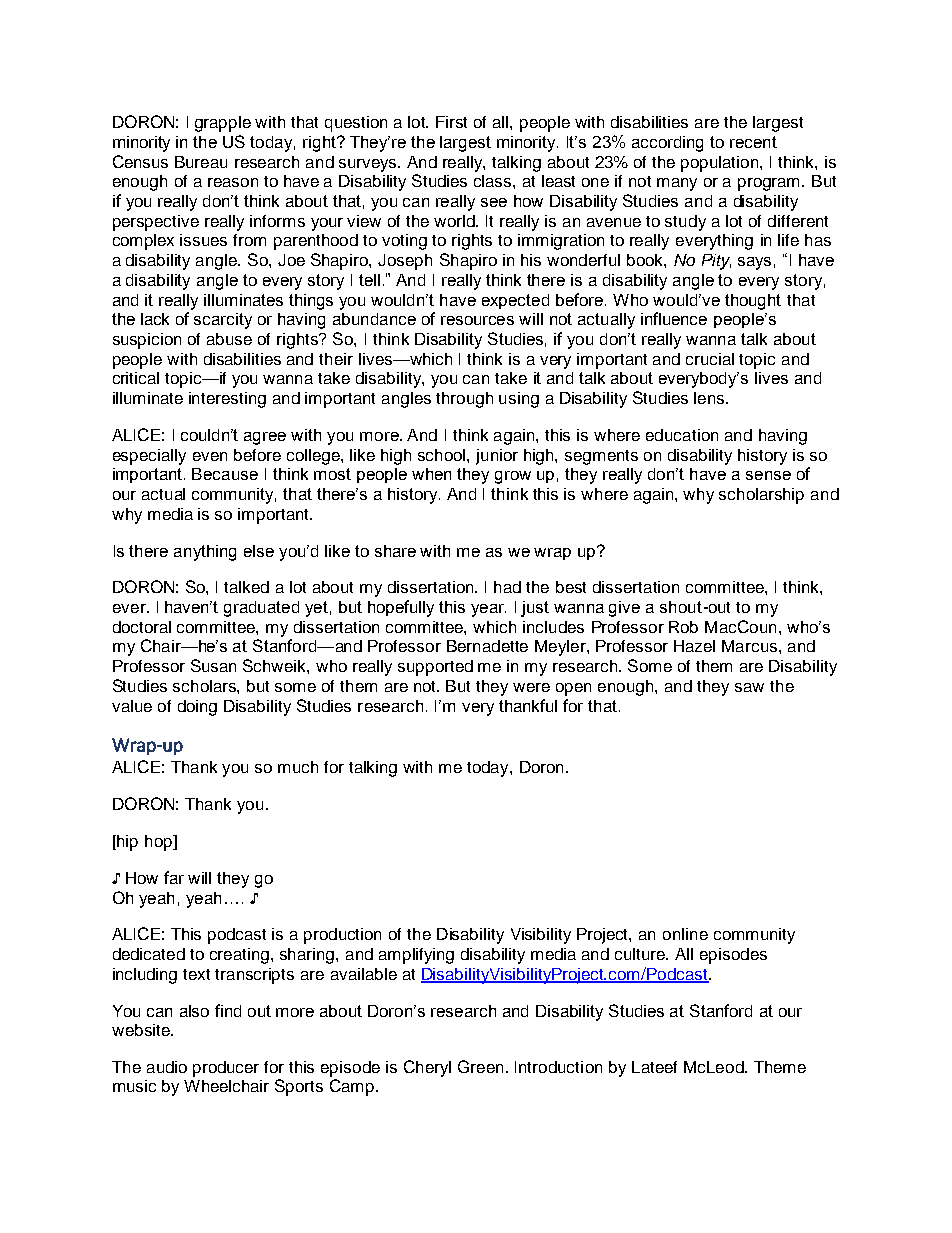  What do you see at coordinates (201, 162) in the document?
I see `Bureau` at bounding box center [201, 162].
